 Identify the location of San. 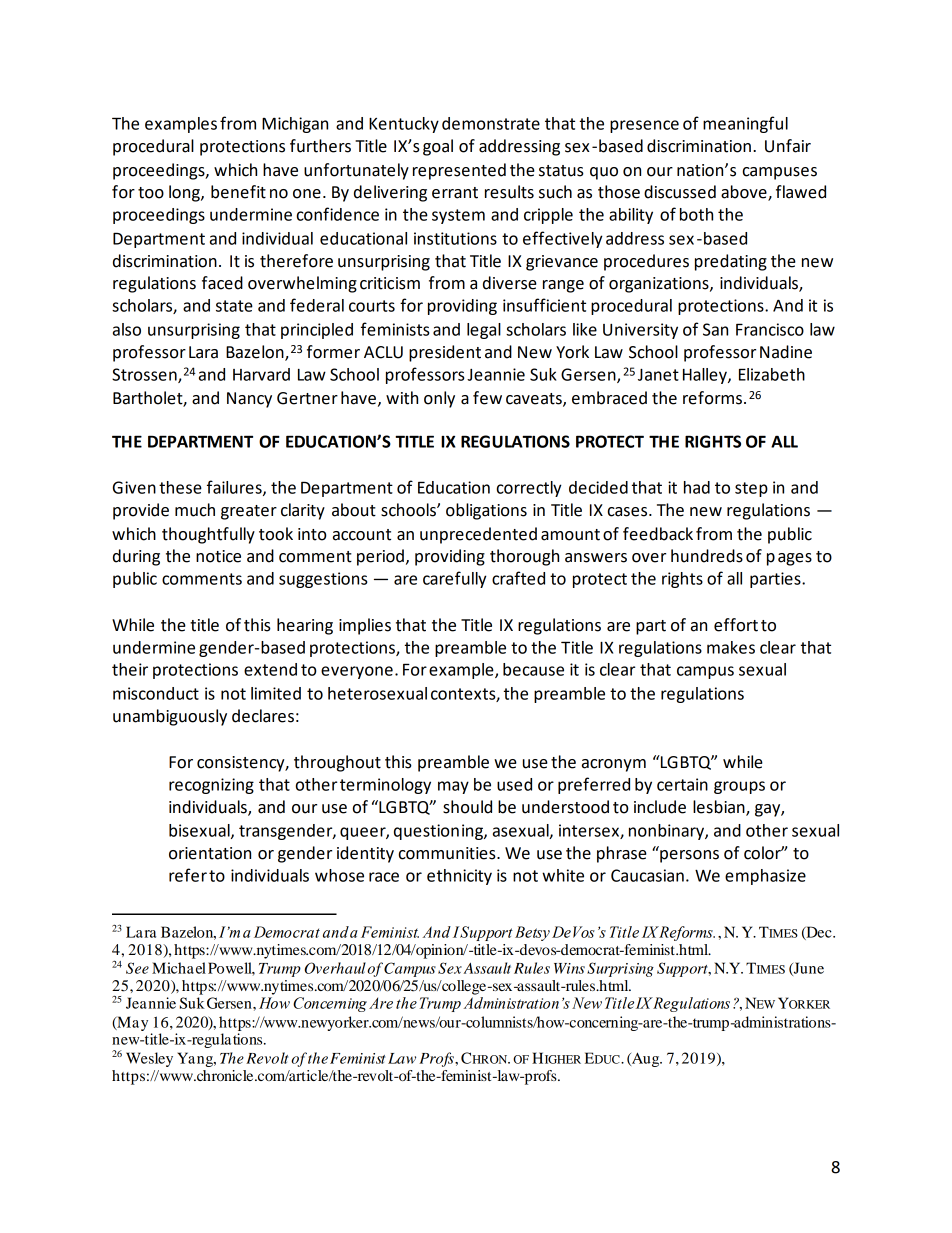
(715, 329).
